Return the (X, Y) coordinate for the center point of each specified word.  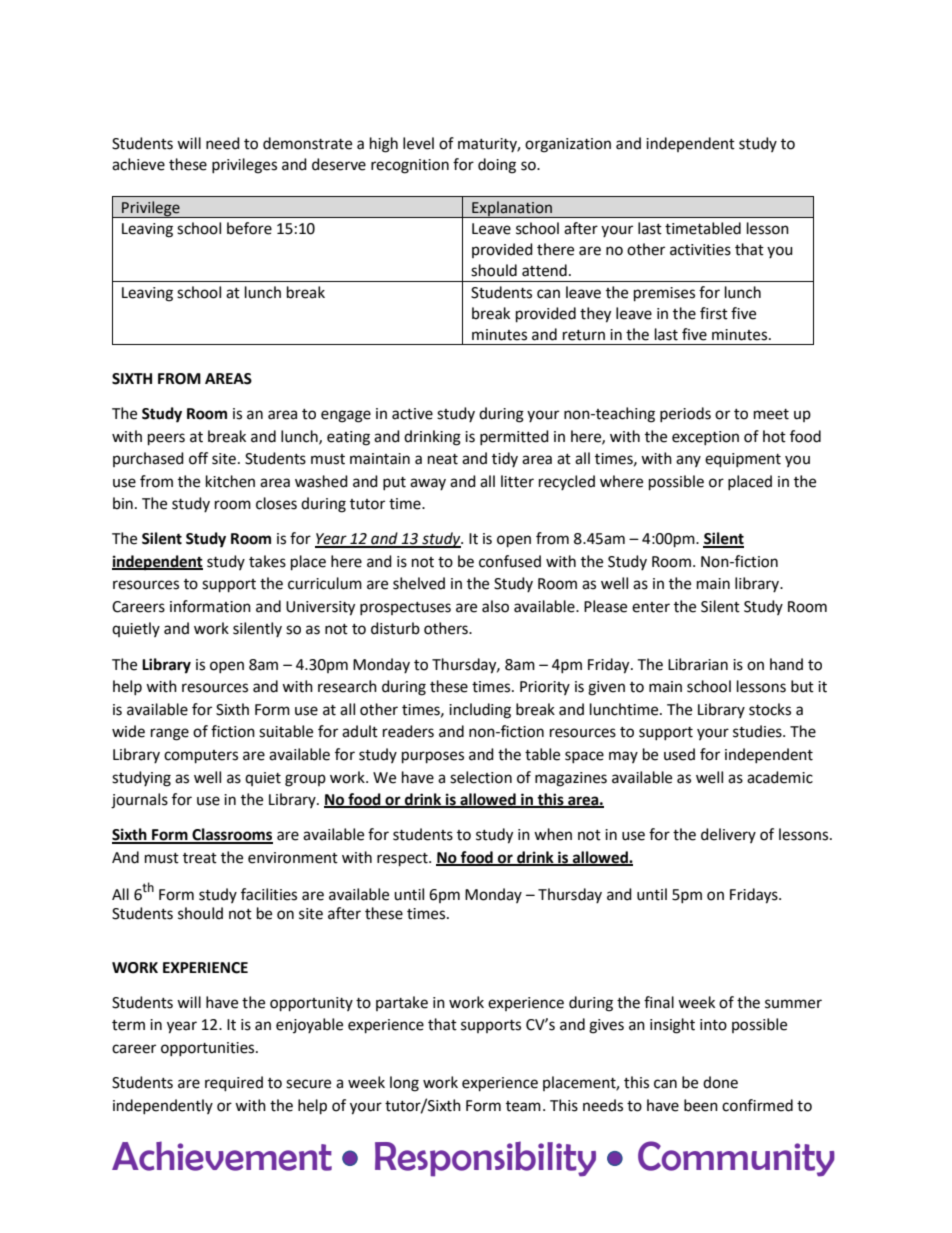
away (428, 484)
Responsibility (485, 1159)
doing (497, 166)
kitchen (230, 481)
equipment (743, 460)
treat (200, 858)
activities (700, 250)
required (234, 1084)
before (249, 228)
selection (481, 777)
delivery (728, 835)
